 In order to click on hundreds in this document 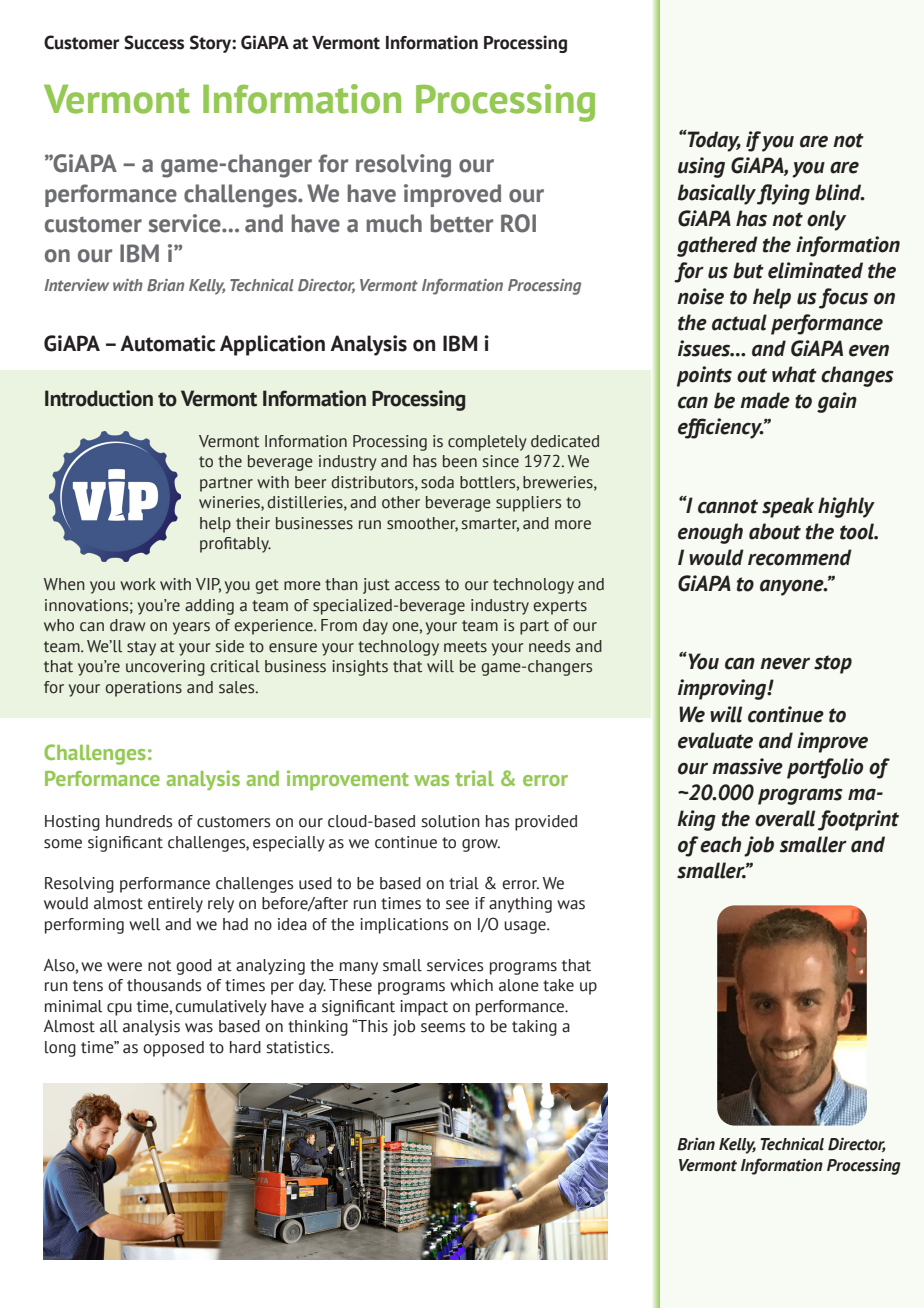, I will do `click(139, 821)`.
